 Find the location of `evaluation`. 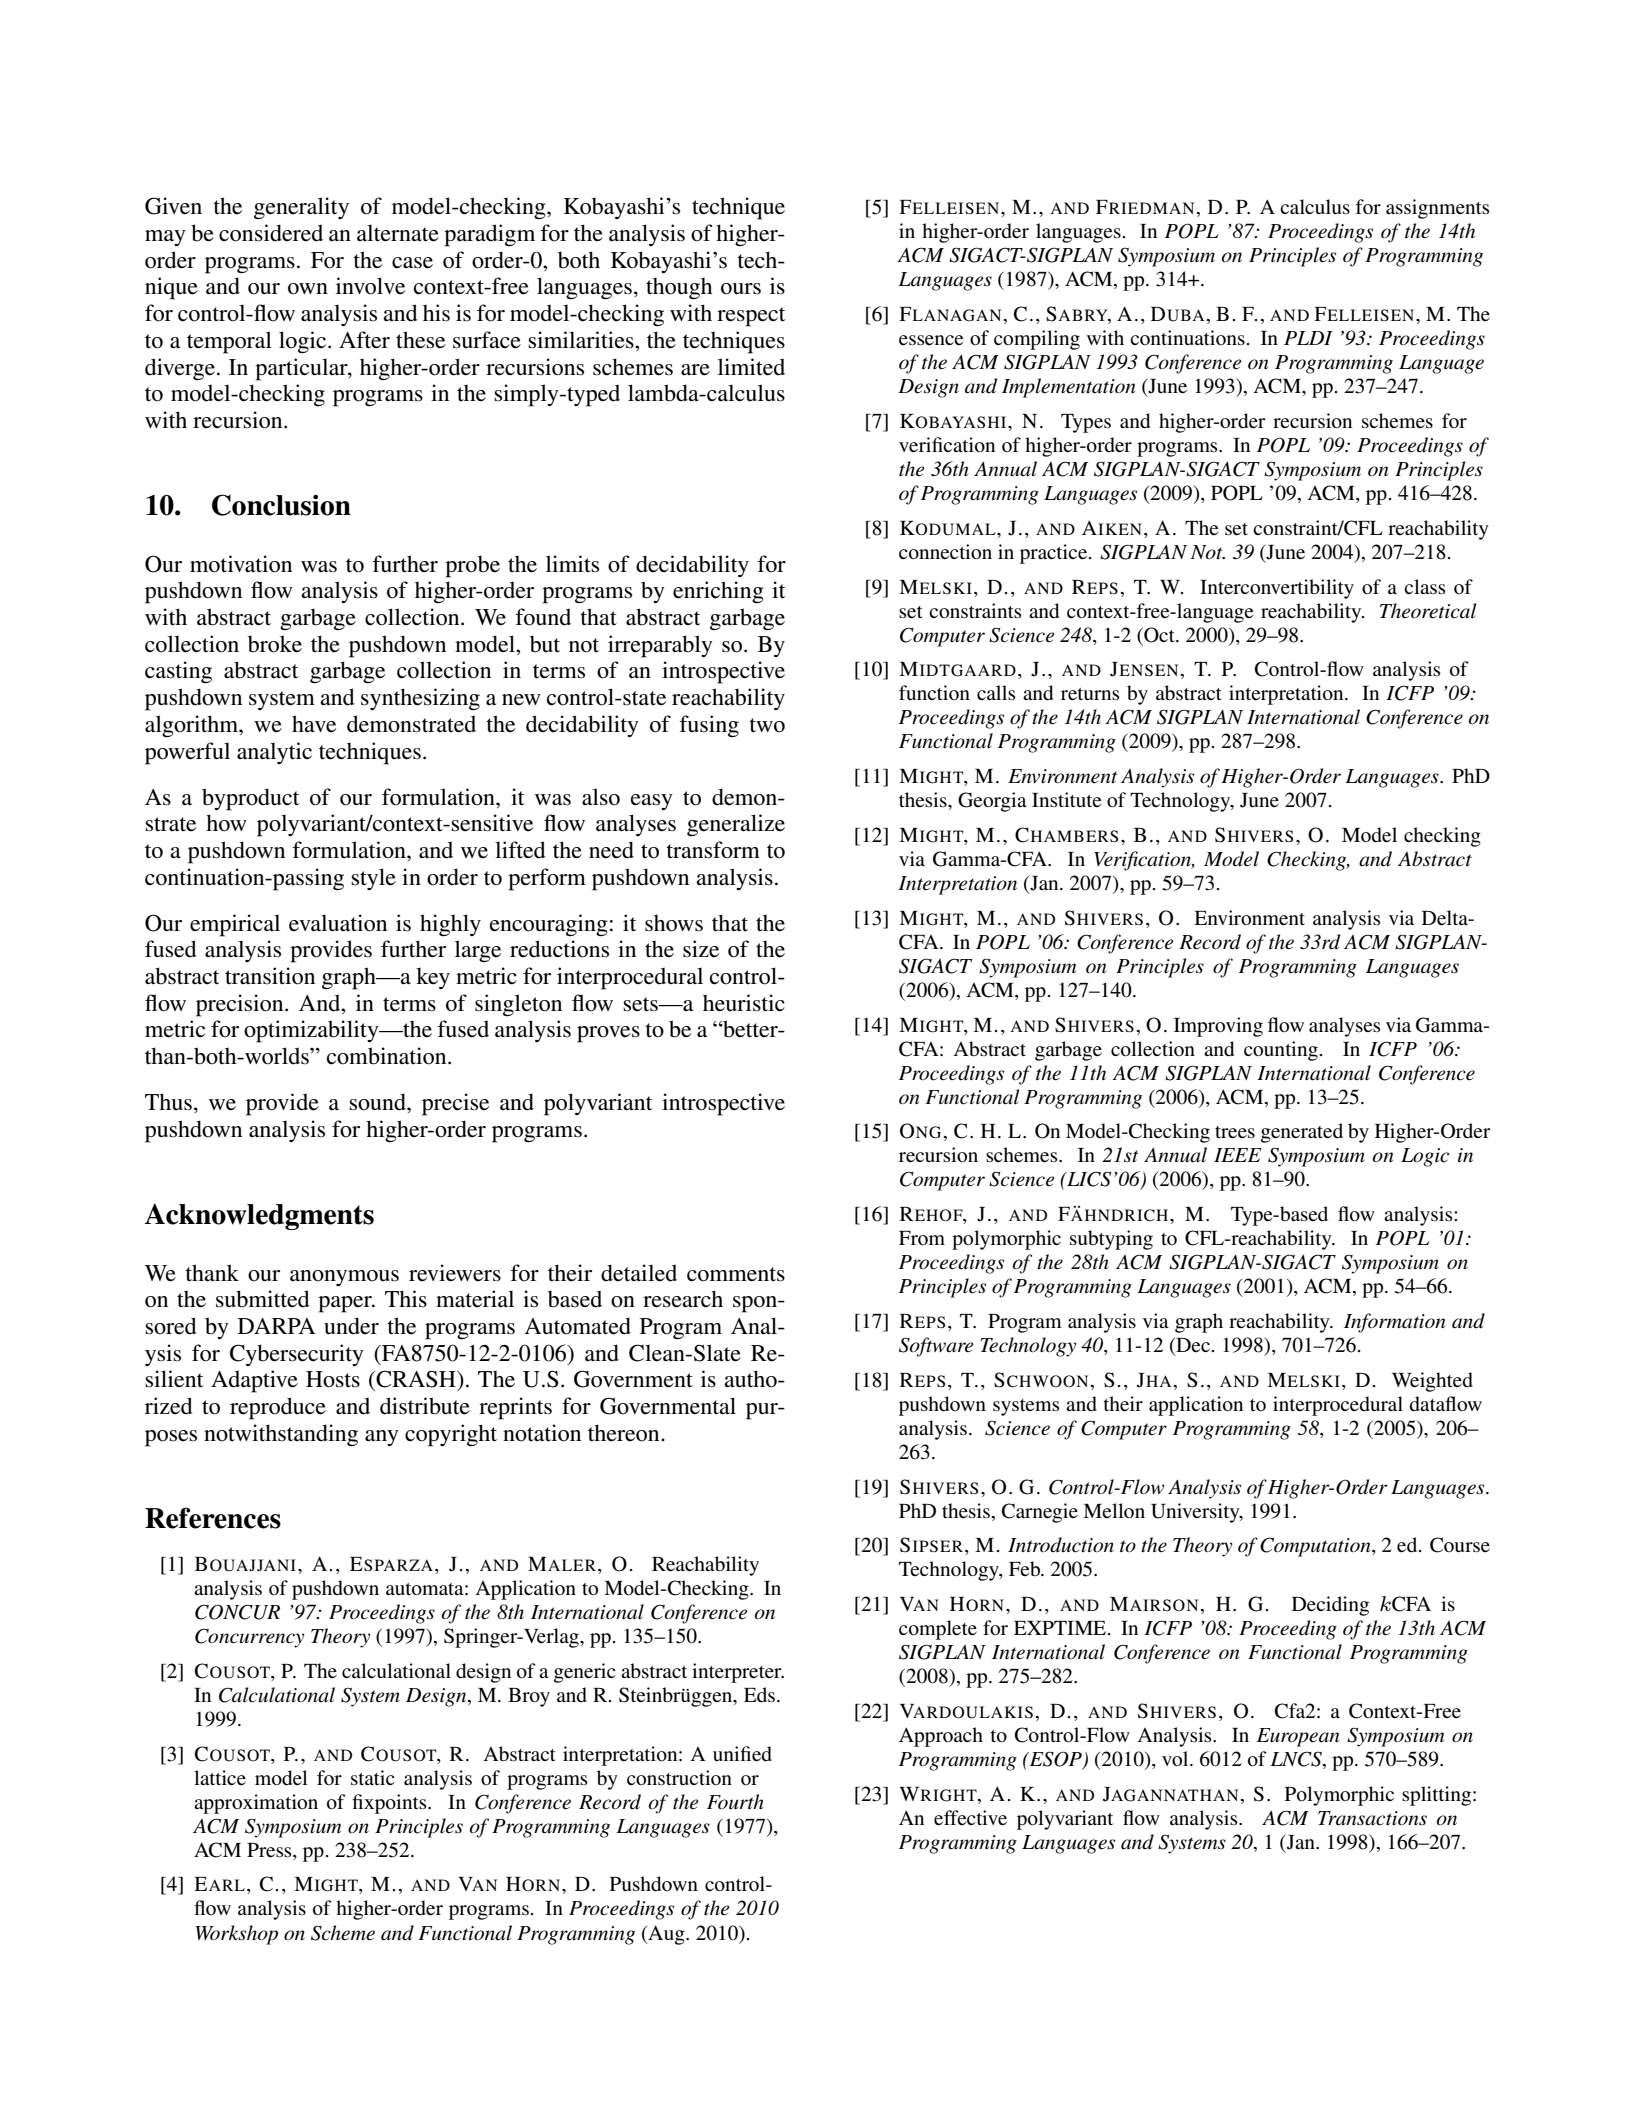

evaluation is located at coordinates (338, 923).
